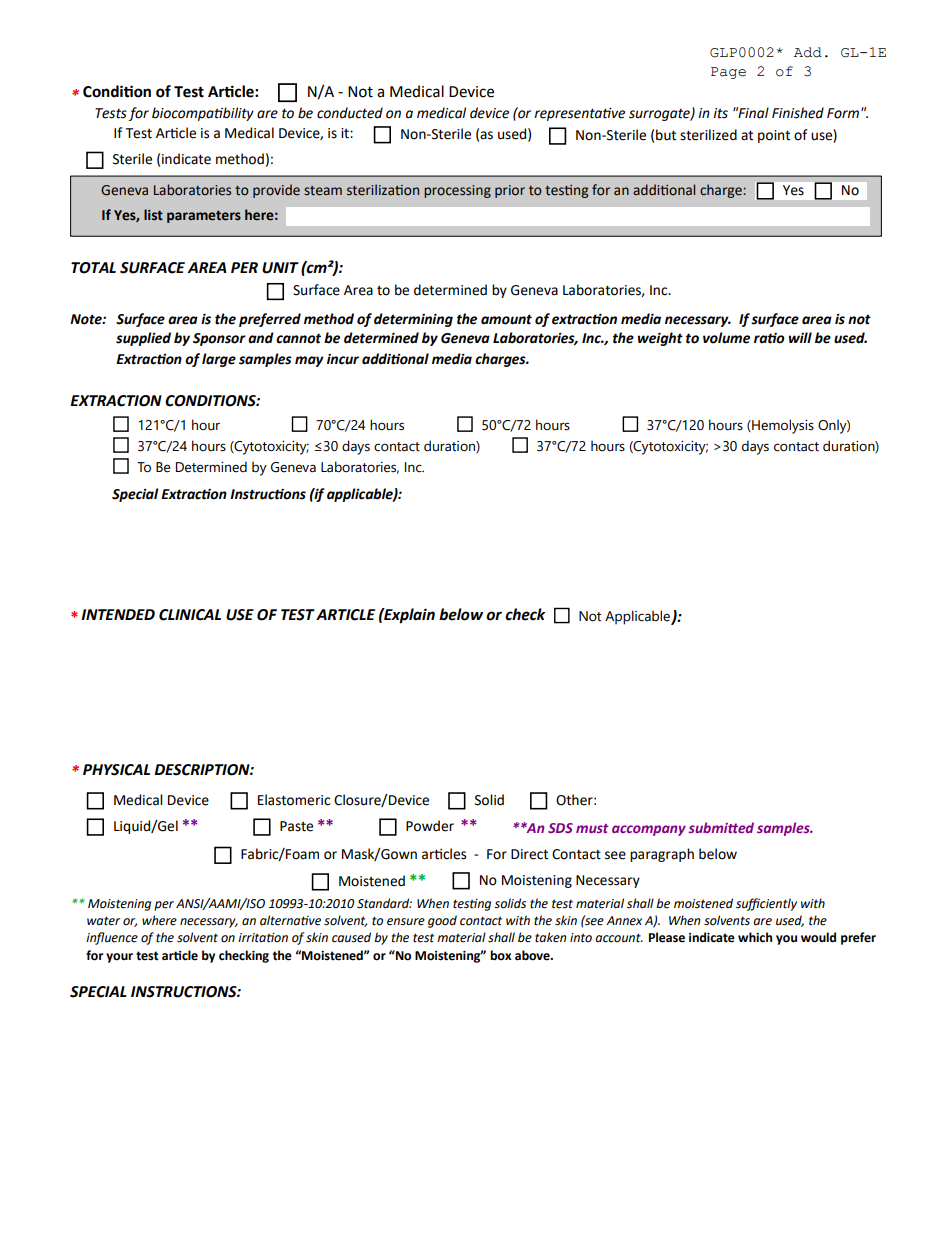 This image has width=952, height=1233. I want to click on CLINICAL, so click(190, 615).
